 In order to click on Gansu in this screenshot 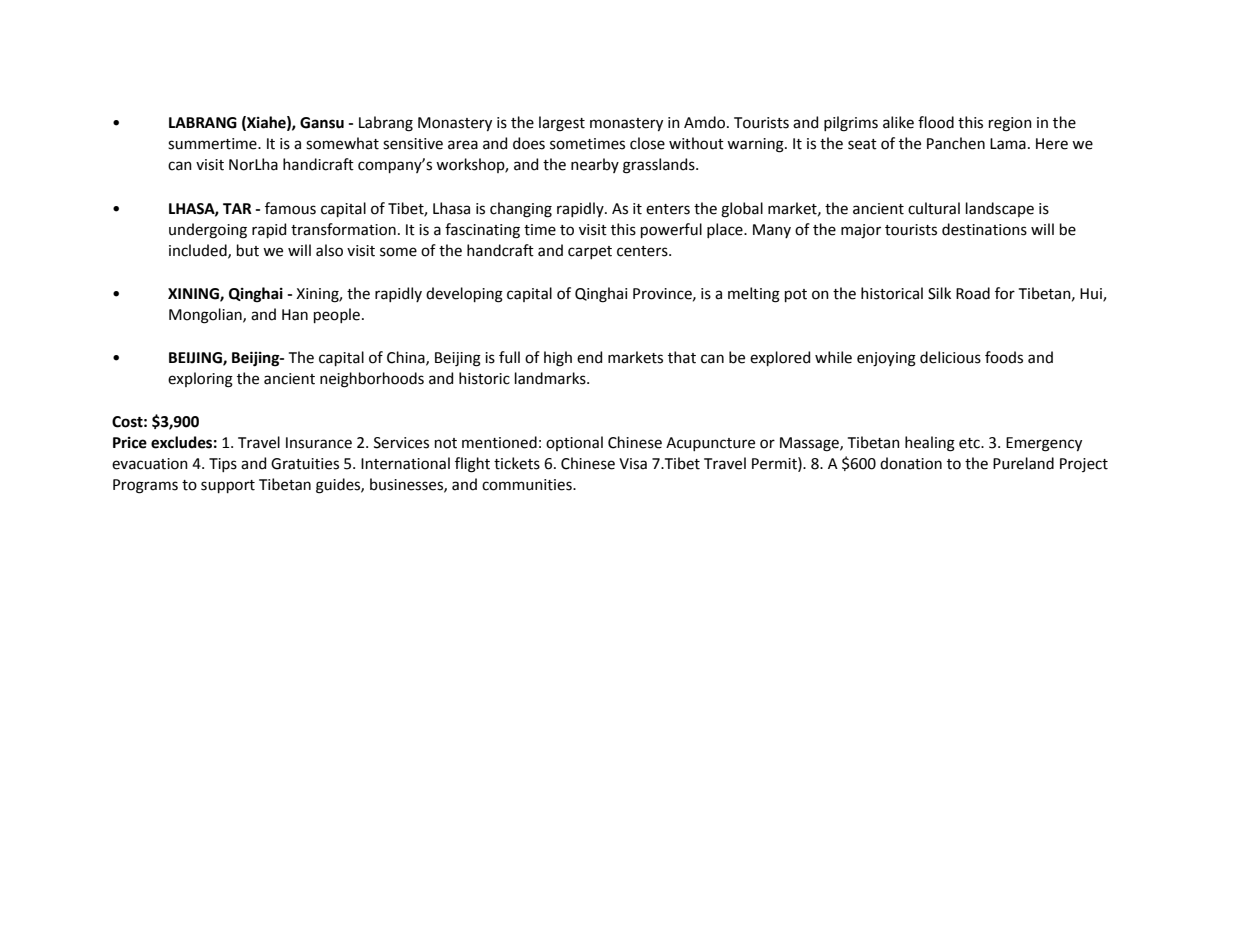, I will do `click(322, 123)`.
